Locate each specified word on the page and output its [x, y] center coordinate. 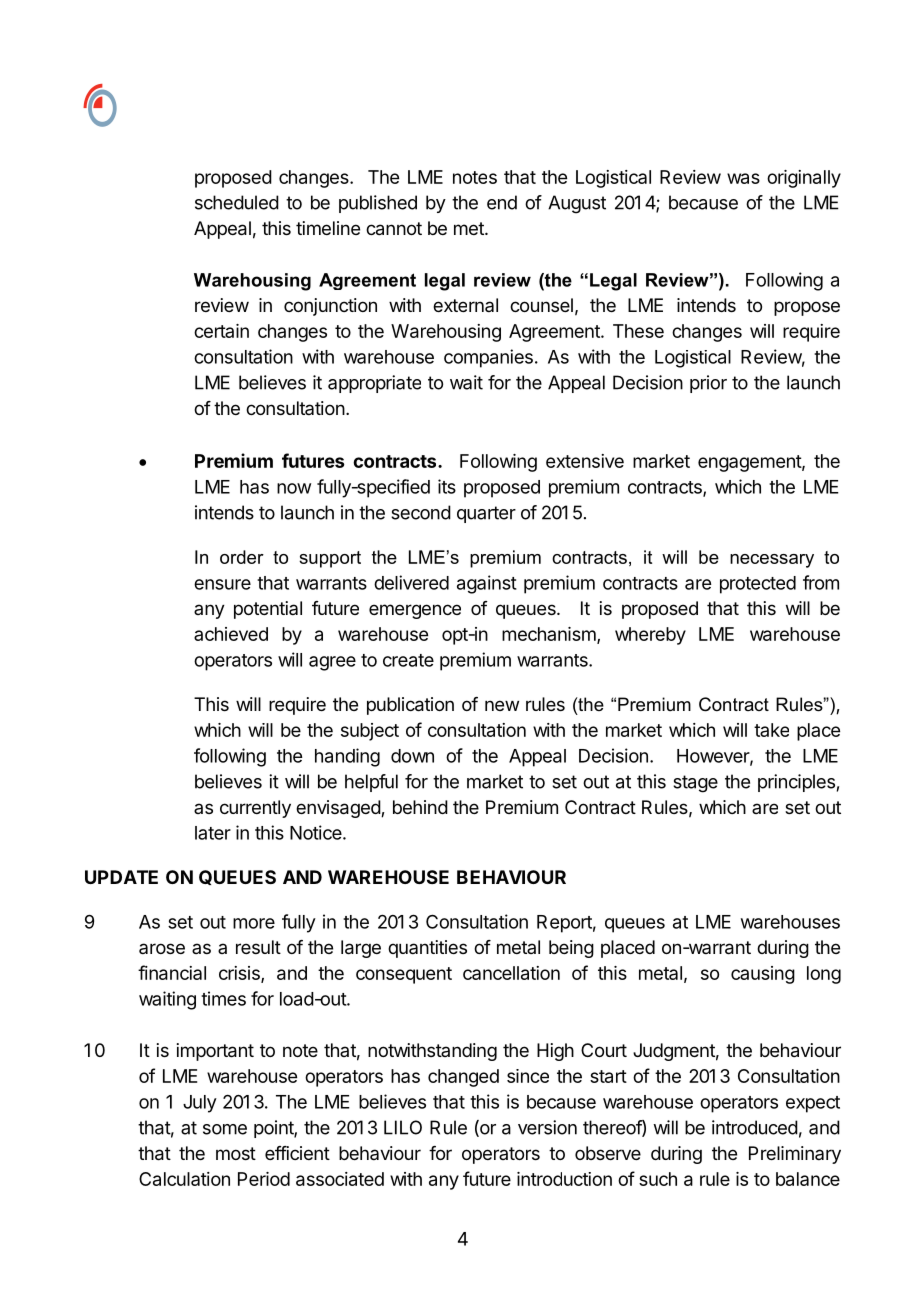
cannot [394, 229]
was [743, 178]
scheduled [237, 202]
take [771, 730]
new [502, 705]
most [236, 1153]
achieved [231, 634]
